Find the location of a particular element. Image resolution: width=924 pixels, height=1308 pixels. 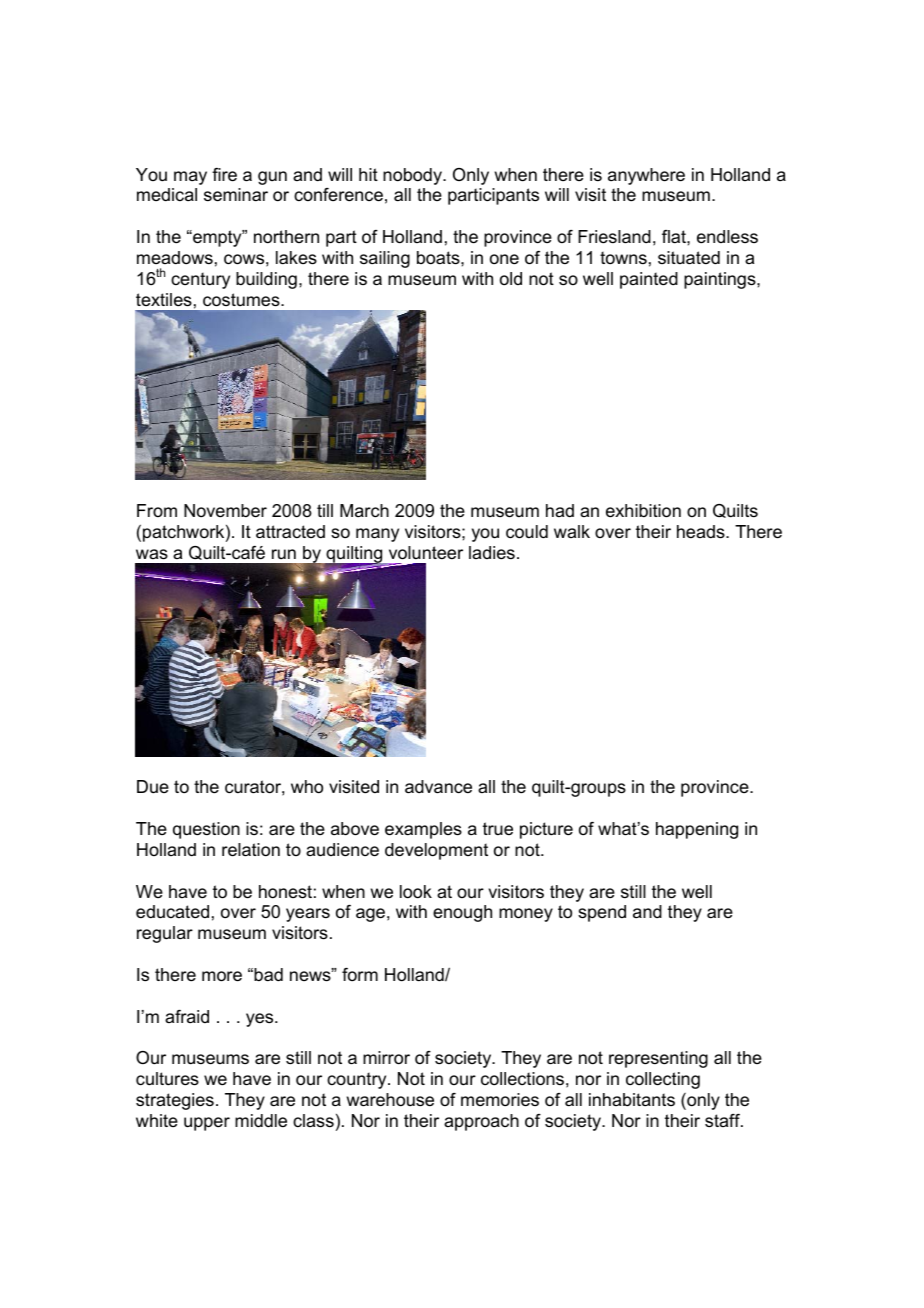

advance is located at coordinates (438, 787).
